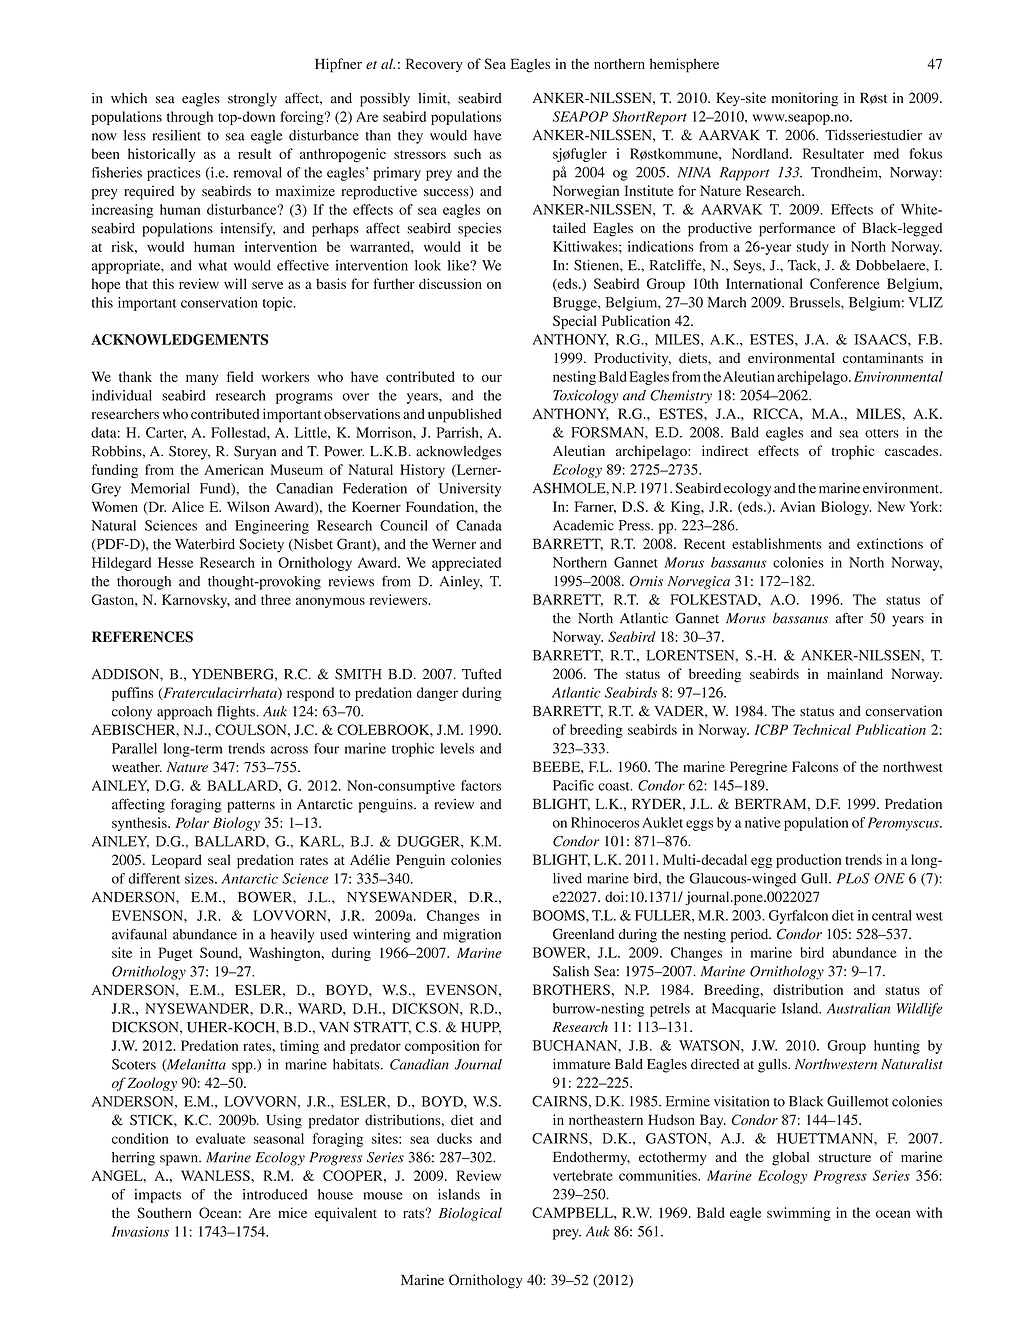 The width and height of the document is (1034, 1338). I want to click on such, so click(467, 153).
